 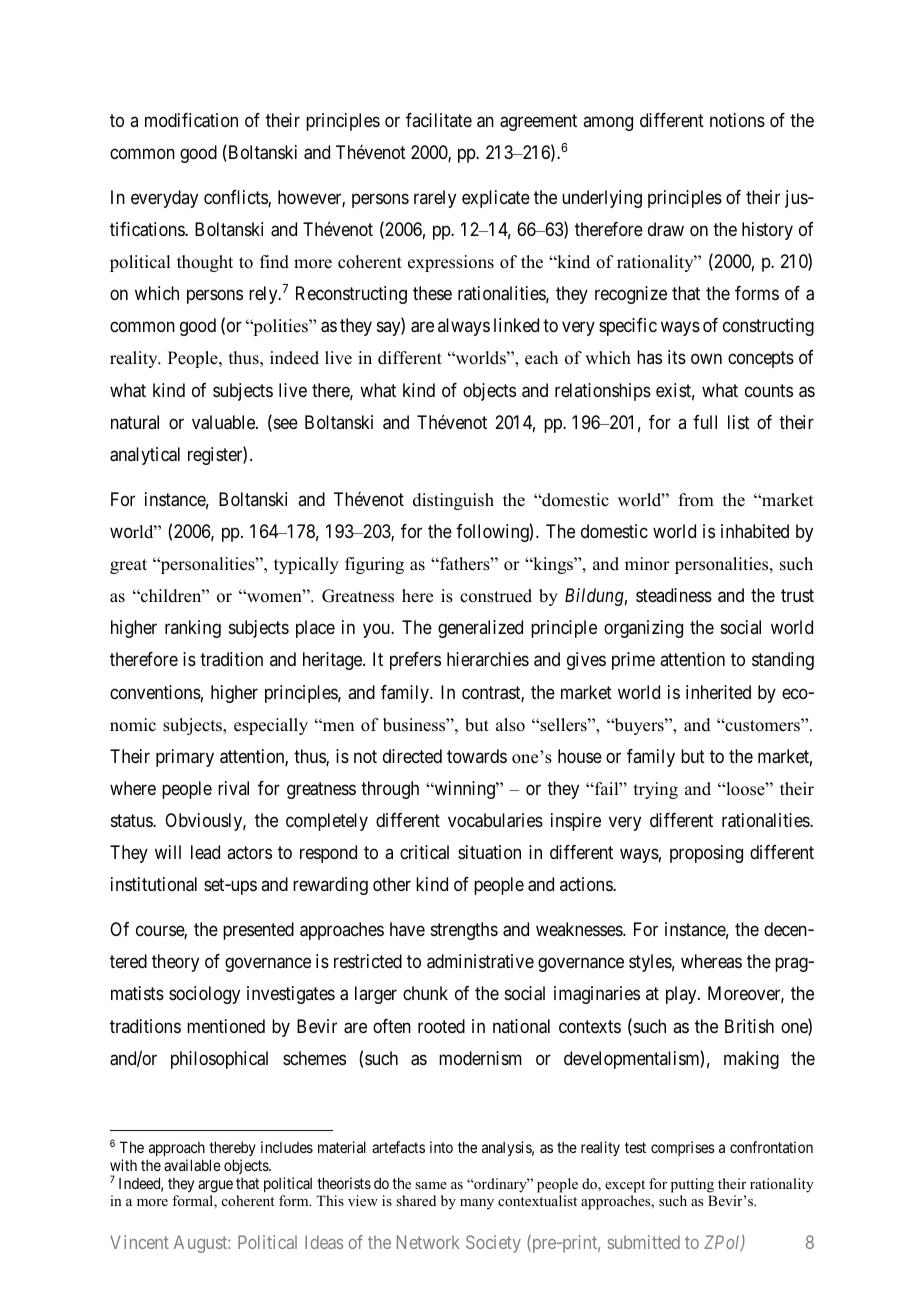 I want to click on ranking, so click(x=193, y=629).
